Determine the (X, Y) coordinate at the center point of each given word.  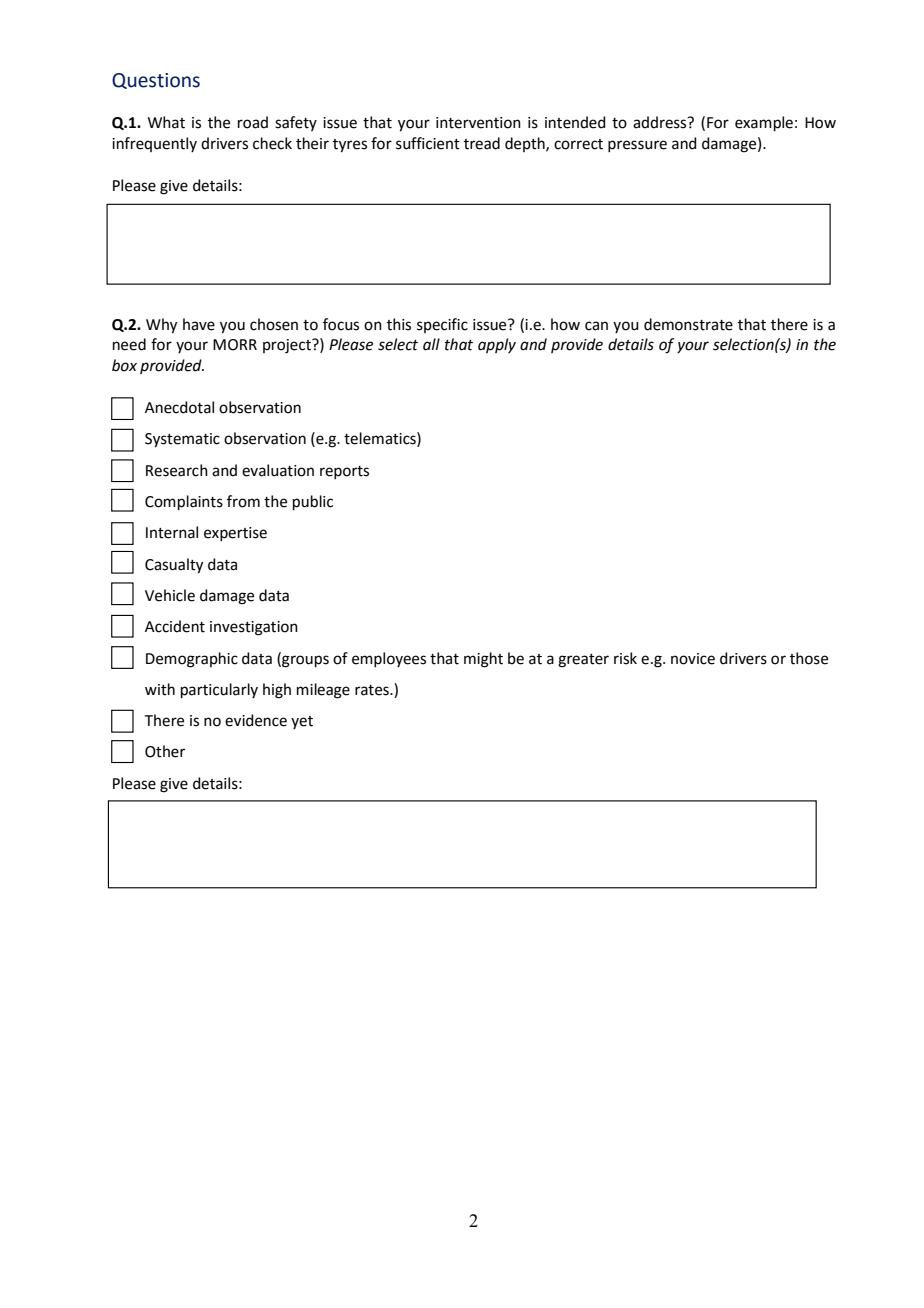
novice (693, 659)
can (596, 326)
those (809, 658)
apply (497, 345)
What (166, 122)
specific (442, 325)
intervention (478, 123)
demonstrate (688, 324)
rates (373, 690)
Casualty (174, 566)
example (764, 123)
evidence (256, 720)
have (199, 324)
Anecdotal (179, 407)
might (483, 660)
